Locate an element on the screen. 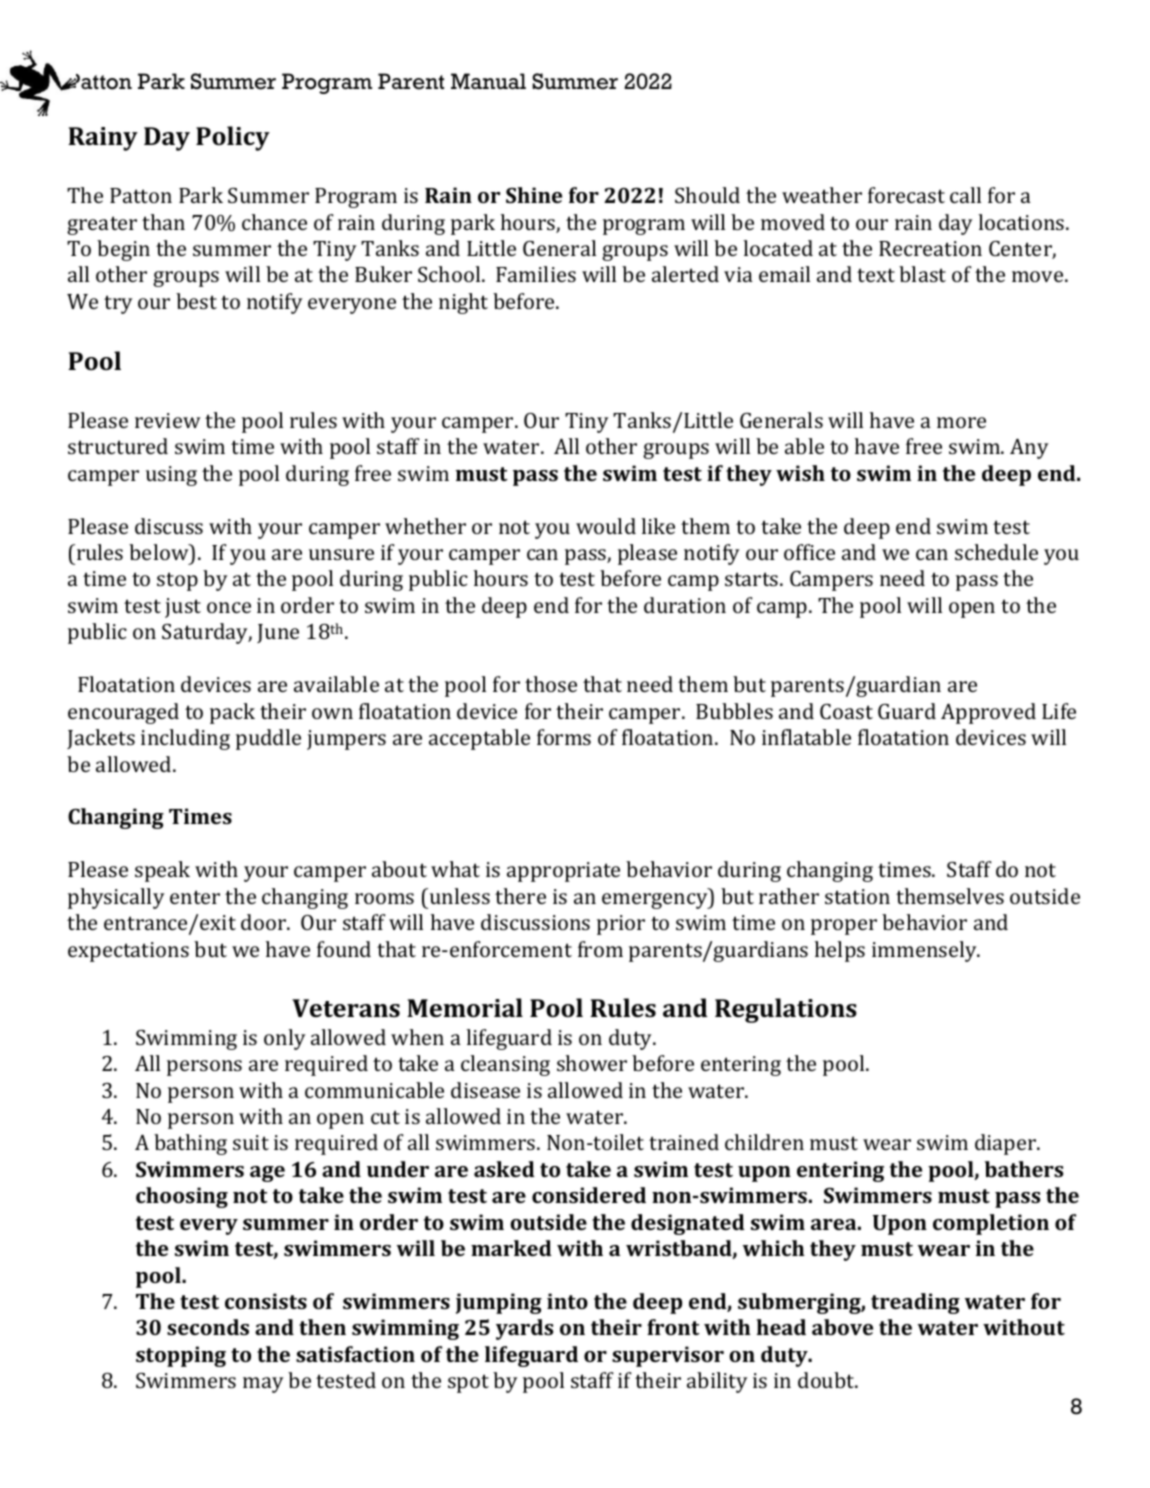 Image resolution: width=1150 pixels, height=1488 pixels. forecast is located at coordinates (906, 195).
